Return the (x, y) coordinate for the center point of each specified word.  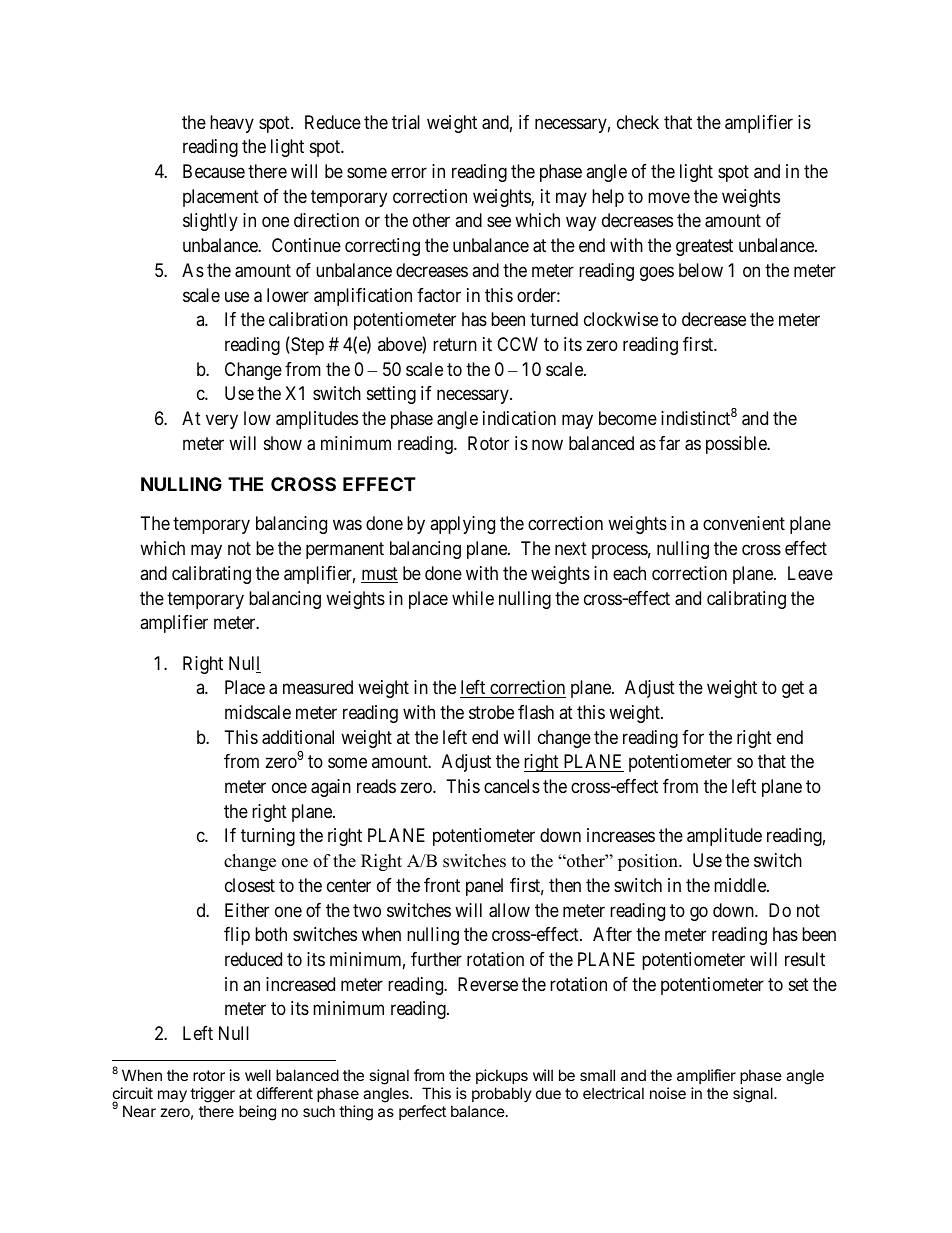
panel (484, 887)
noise (668, 1093)
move (669, 197)
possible (737, 445)
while (473, 598)
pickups (502, 1078)
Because (214, 171)
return (455, 344)
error (409, 172)
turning (268, 837)
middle (741, 885)
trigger (212, 1095)
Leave (810, 573)
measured (318, 687)
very (222, 422)
